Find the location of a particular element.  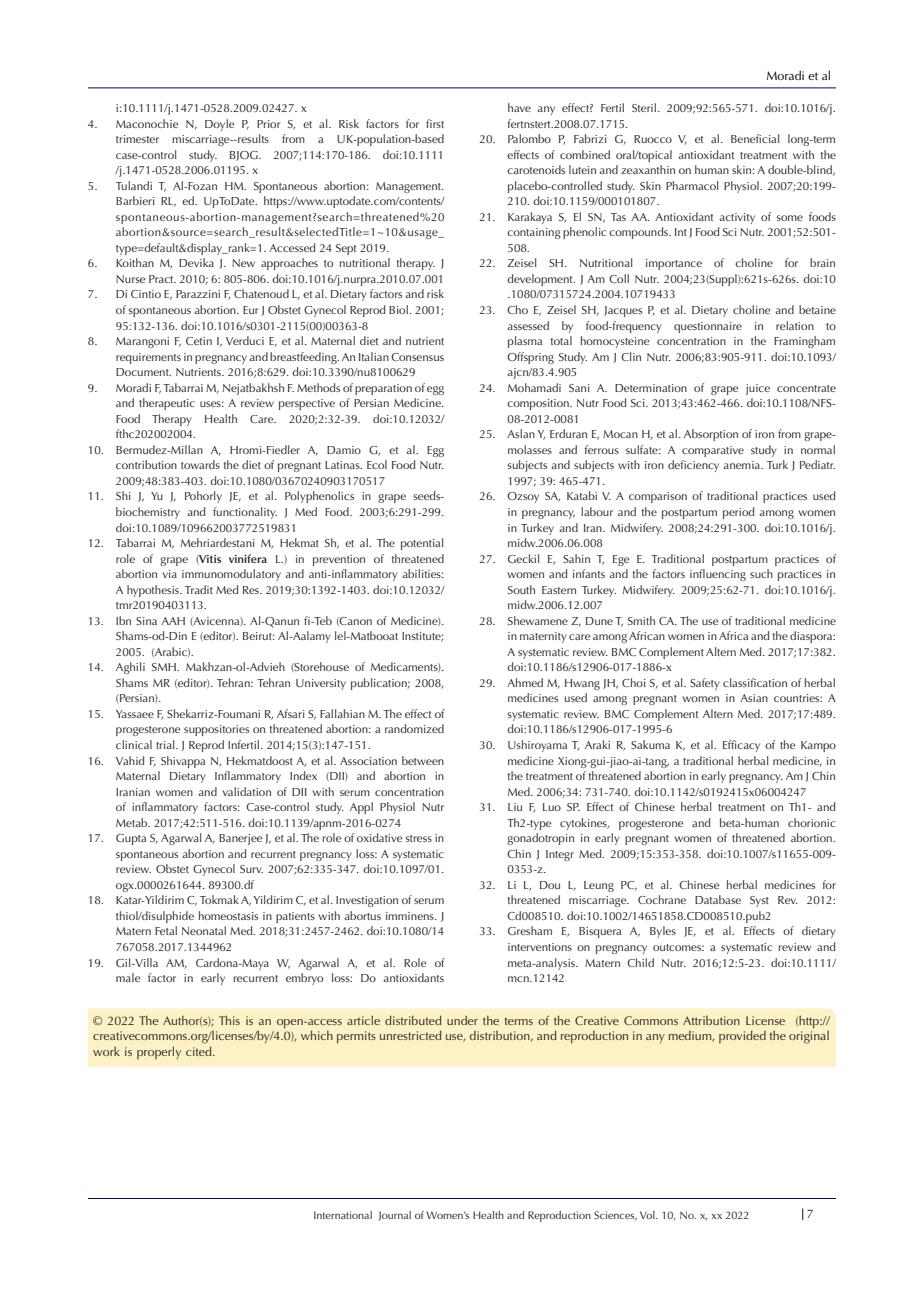

Aslan is located at coordinates (521, 433).
